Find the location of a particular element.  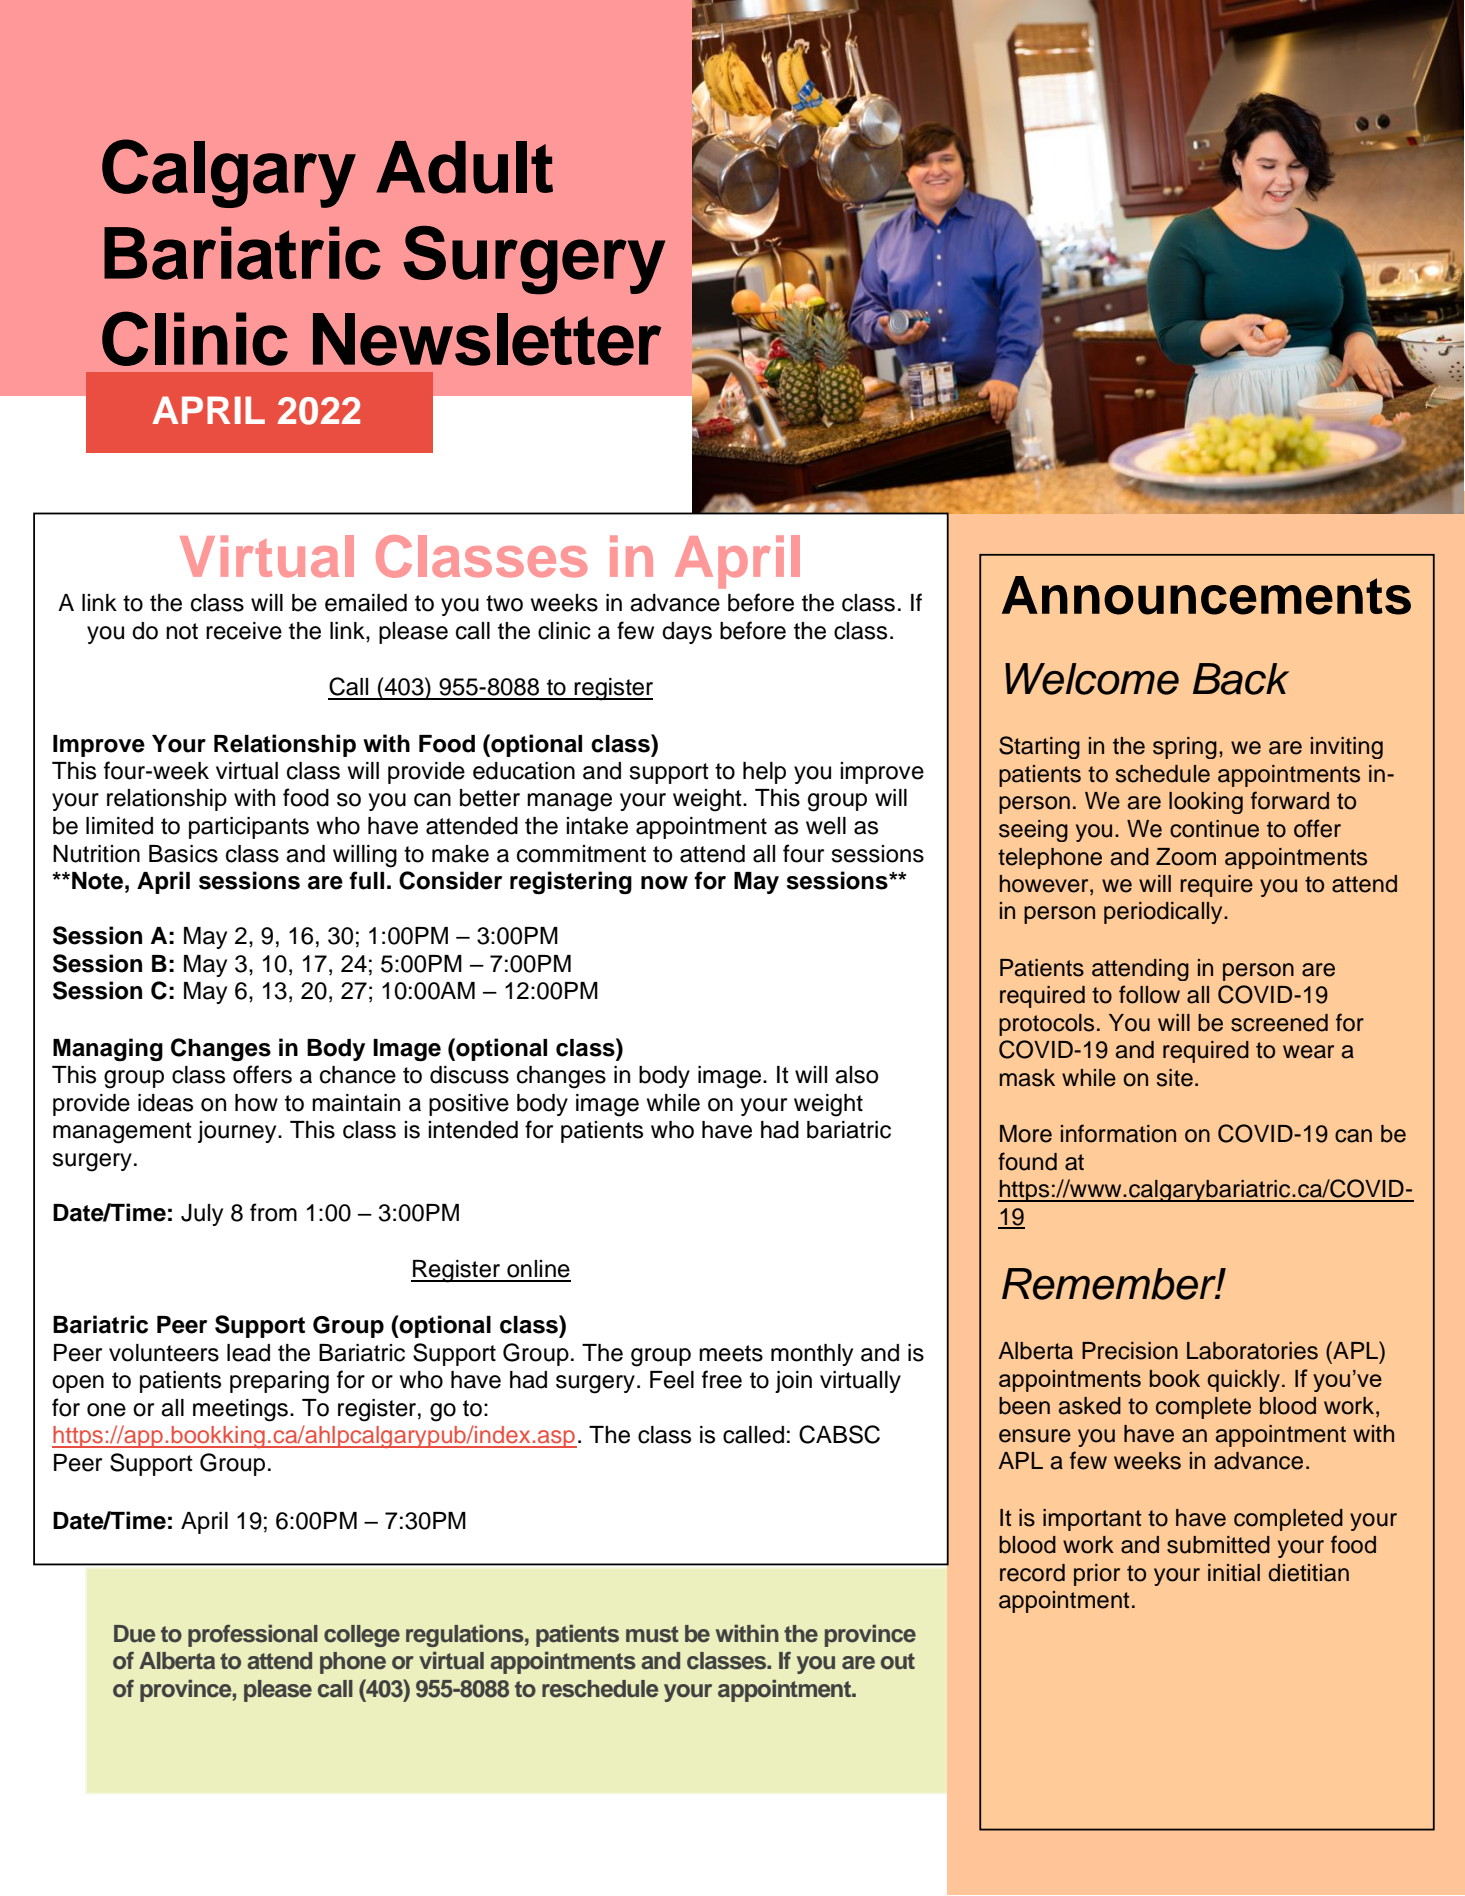

initial is located at coordinates (1234, 1573).
